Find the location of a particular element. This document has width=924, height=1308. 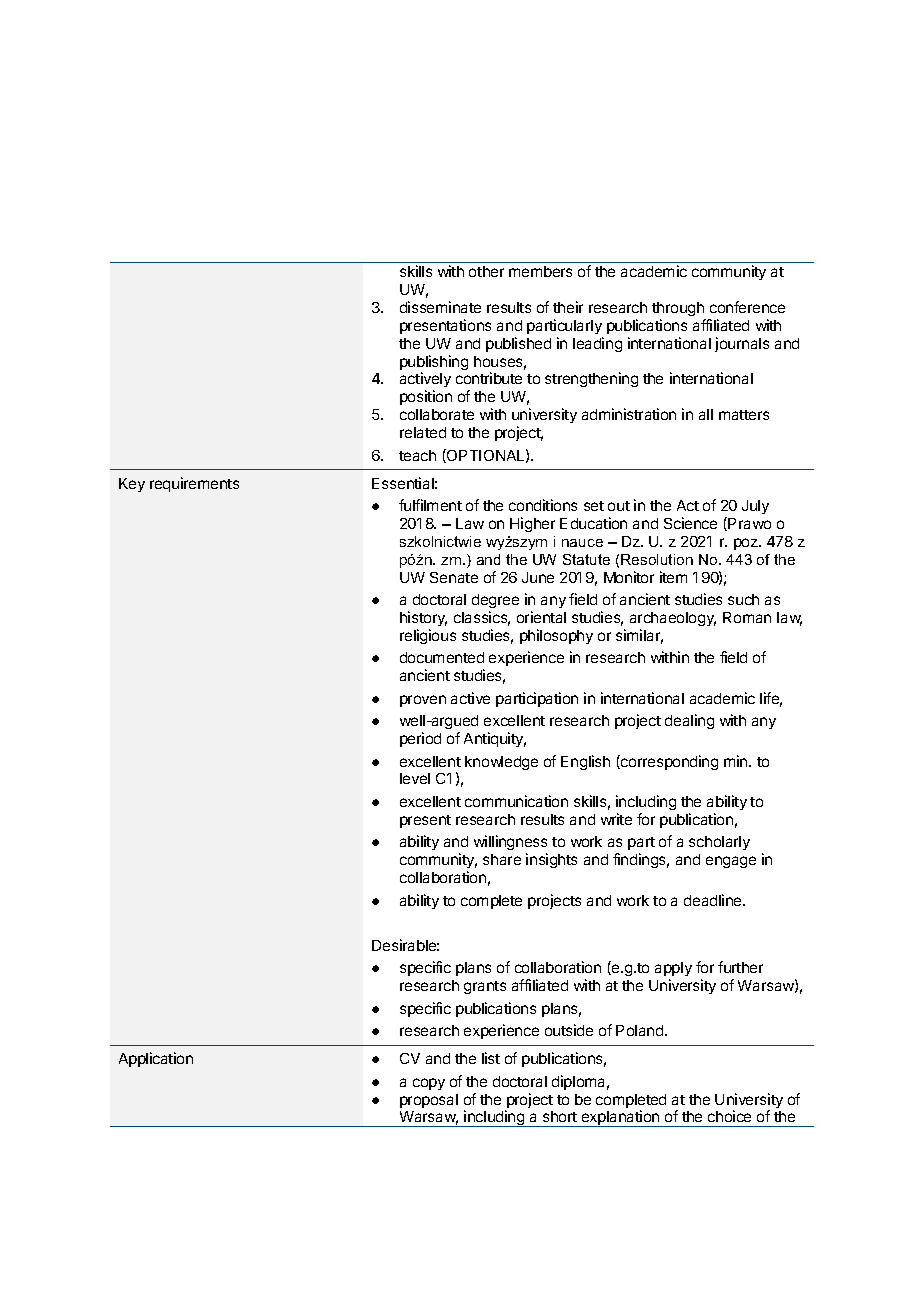

Senate is located at coordinates (454, 577).
